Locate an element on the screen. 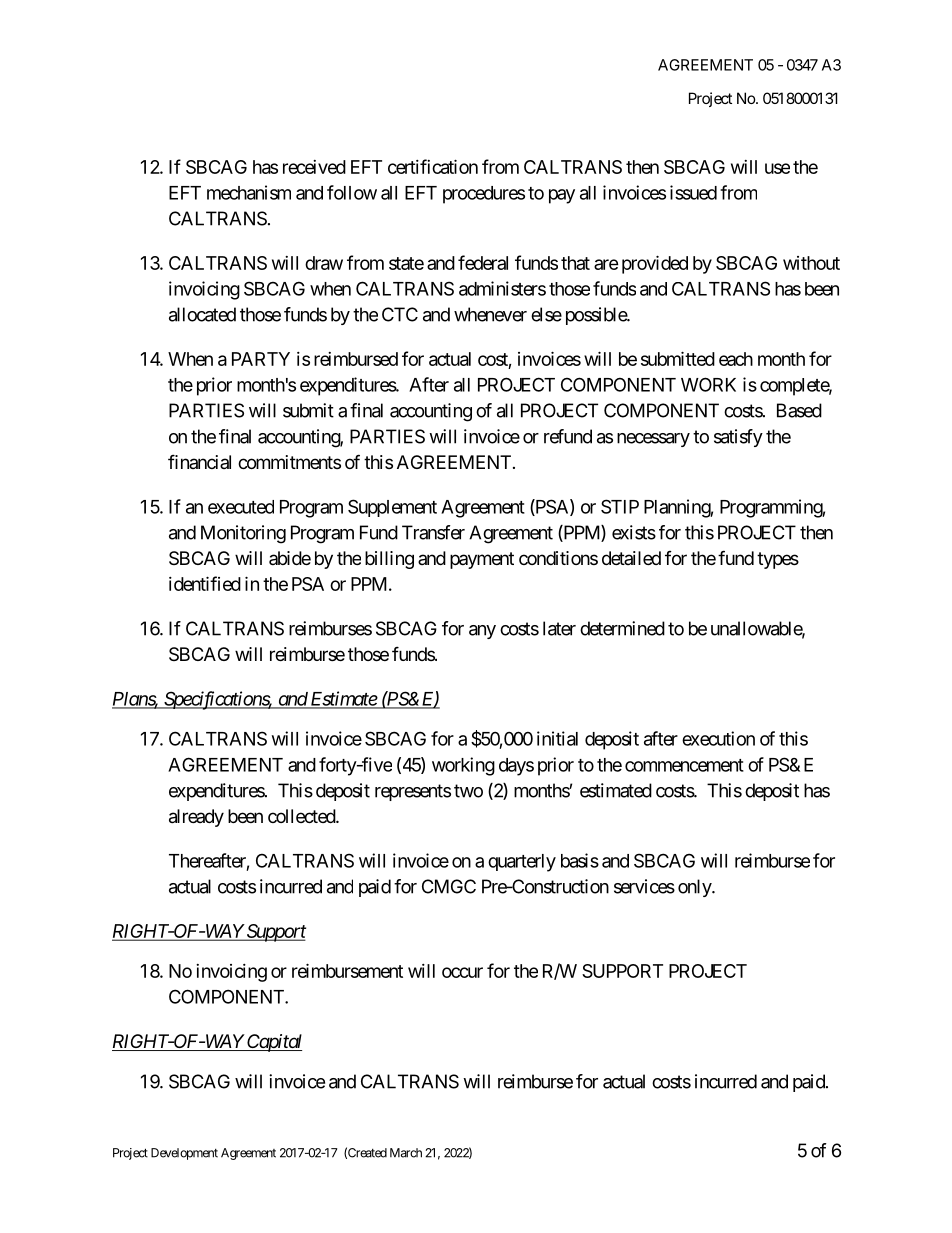  execution is located at coordinates (718, 738).
